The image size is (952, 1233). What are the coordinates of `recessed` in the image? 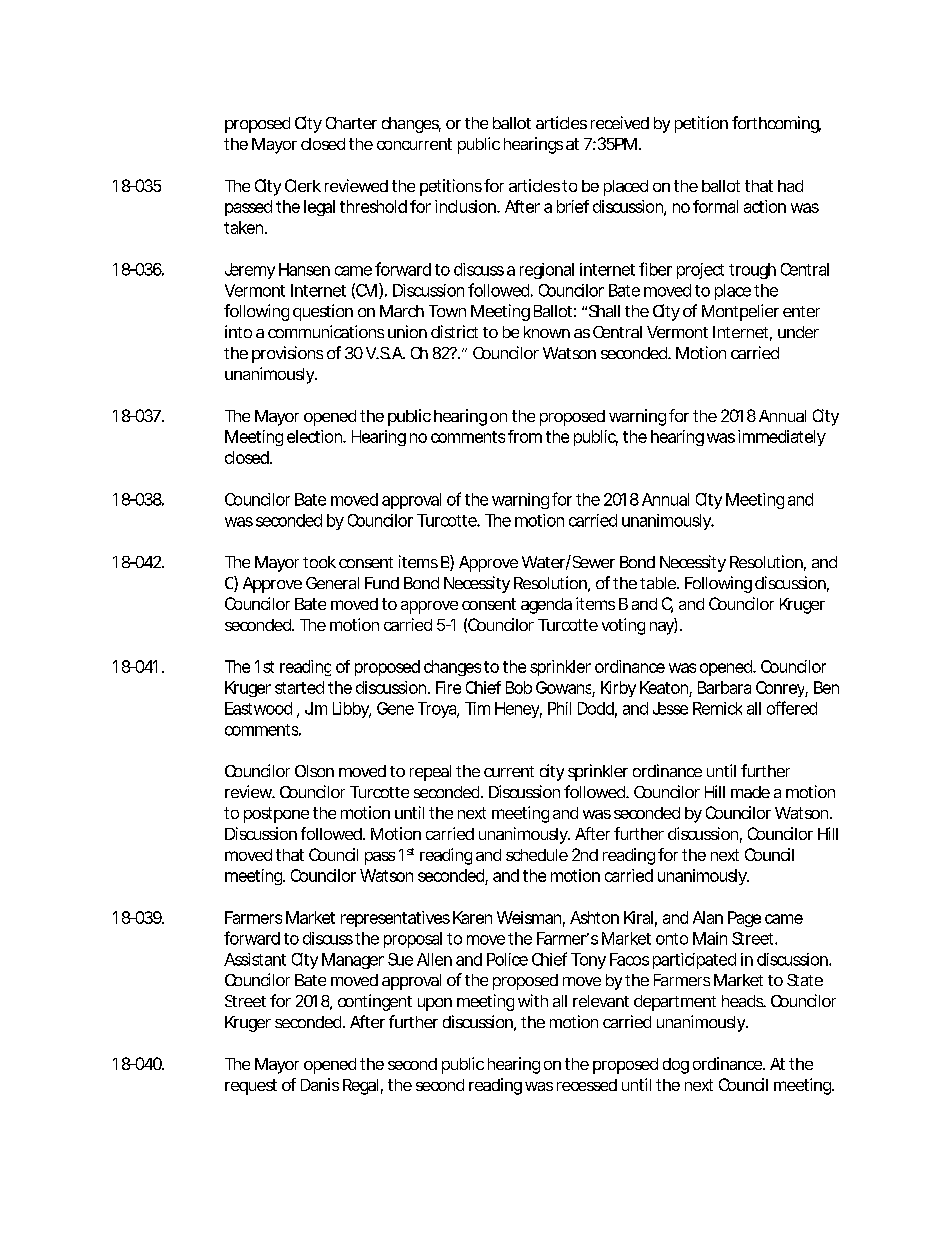 It's located at (587, 1085).
